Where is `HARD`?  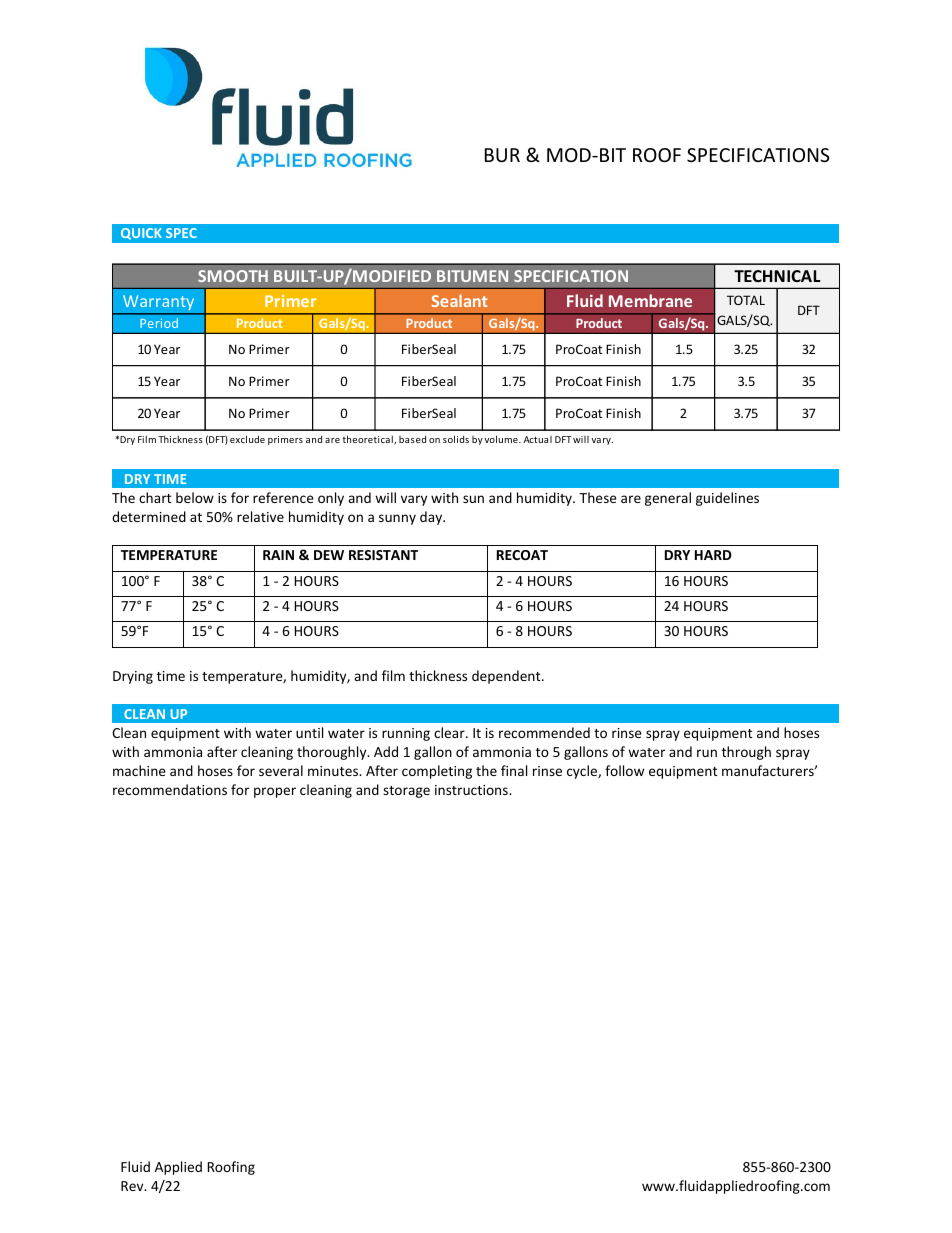 HARD is located at coordinates (713, 555).
